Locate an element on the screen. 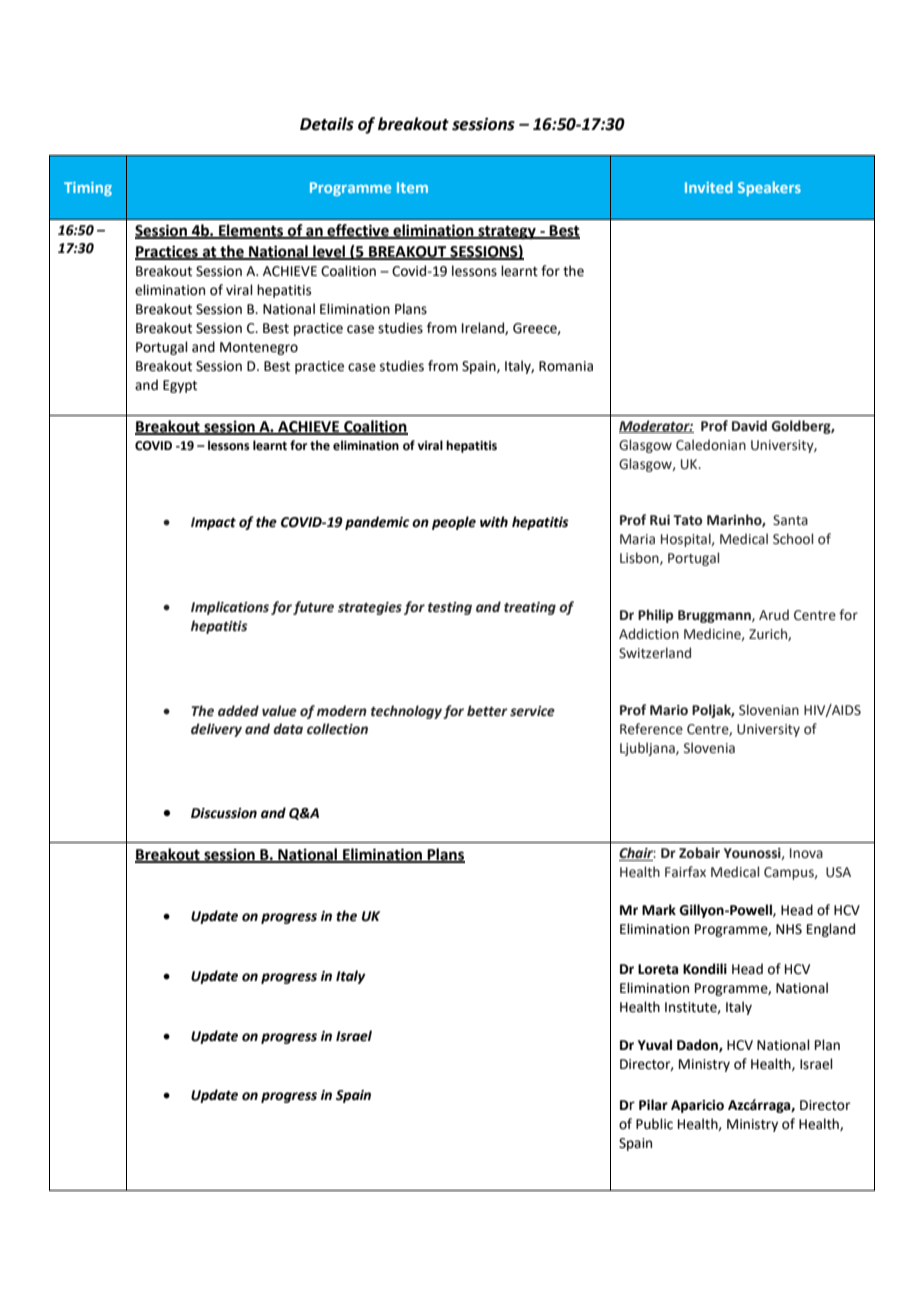 Image resolution: width=924 pixels, height=1308 pixels. Egypt is located at coordinates (180, 386).
